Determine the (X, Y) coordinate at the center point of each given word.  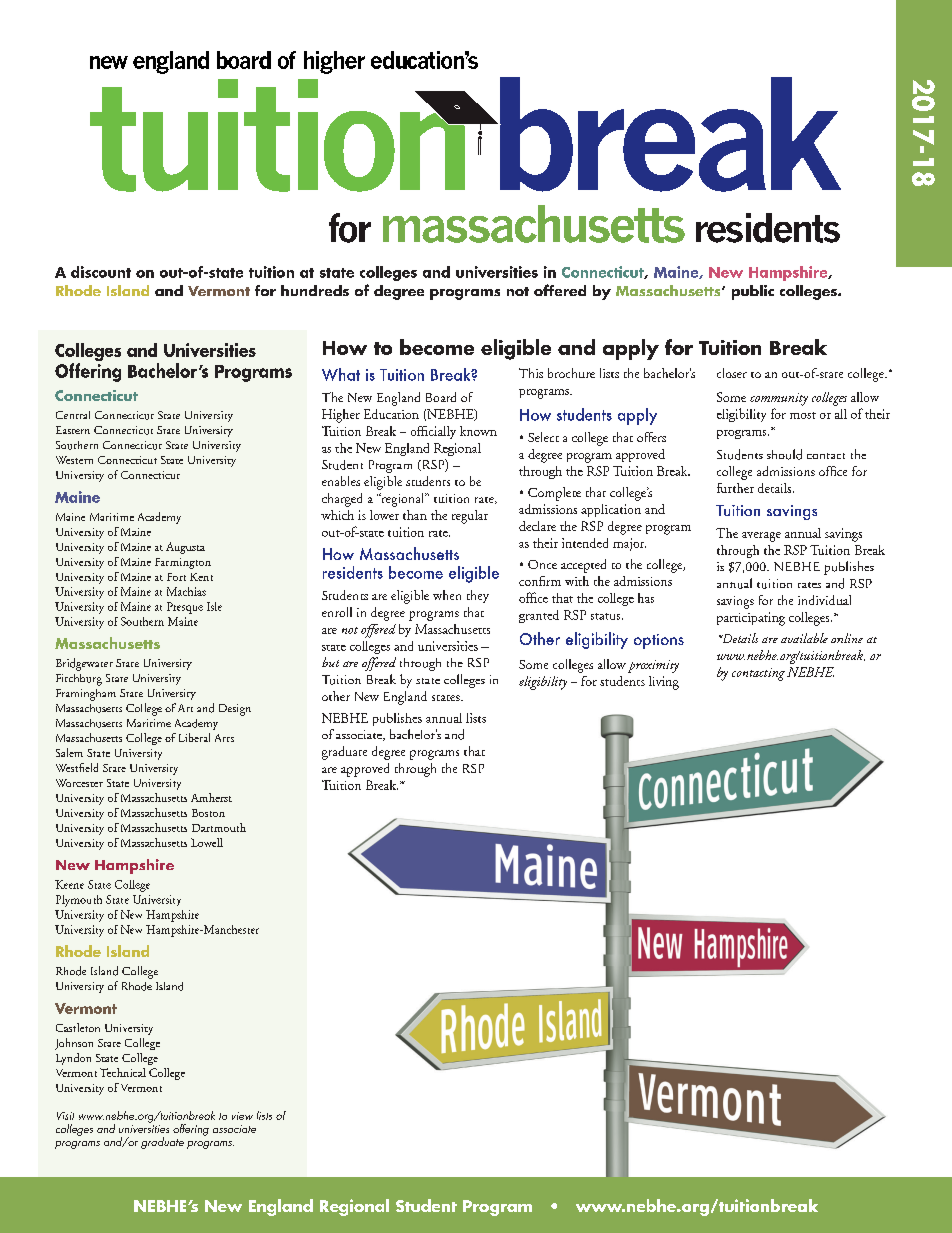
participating (751, 619)
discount (101, 272)
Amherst (211, 797)
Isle (214, 606)
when (447, 595)
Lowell (207, 842)
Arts (224, 738)
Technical (123, 1072)
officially (433, 432)
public (753, 292)
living (664, 683)
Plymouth (79, 901)
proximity (653, 666)
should (784, 454)
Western (74, 460)
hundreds (315, 290)
